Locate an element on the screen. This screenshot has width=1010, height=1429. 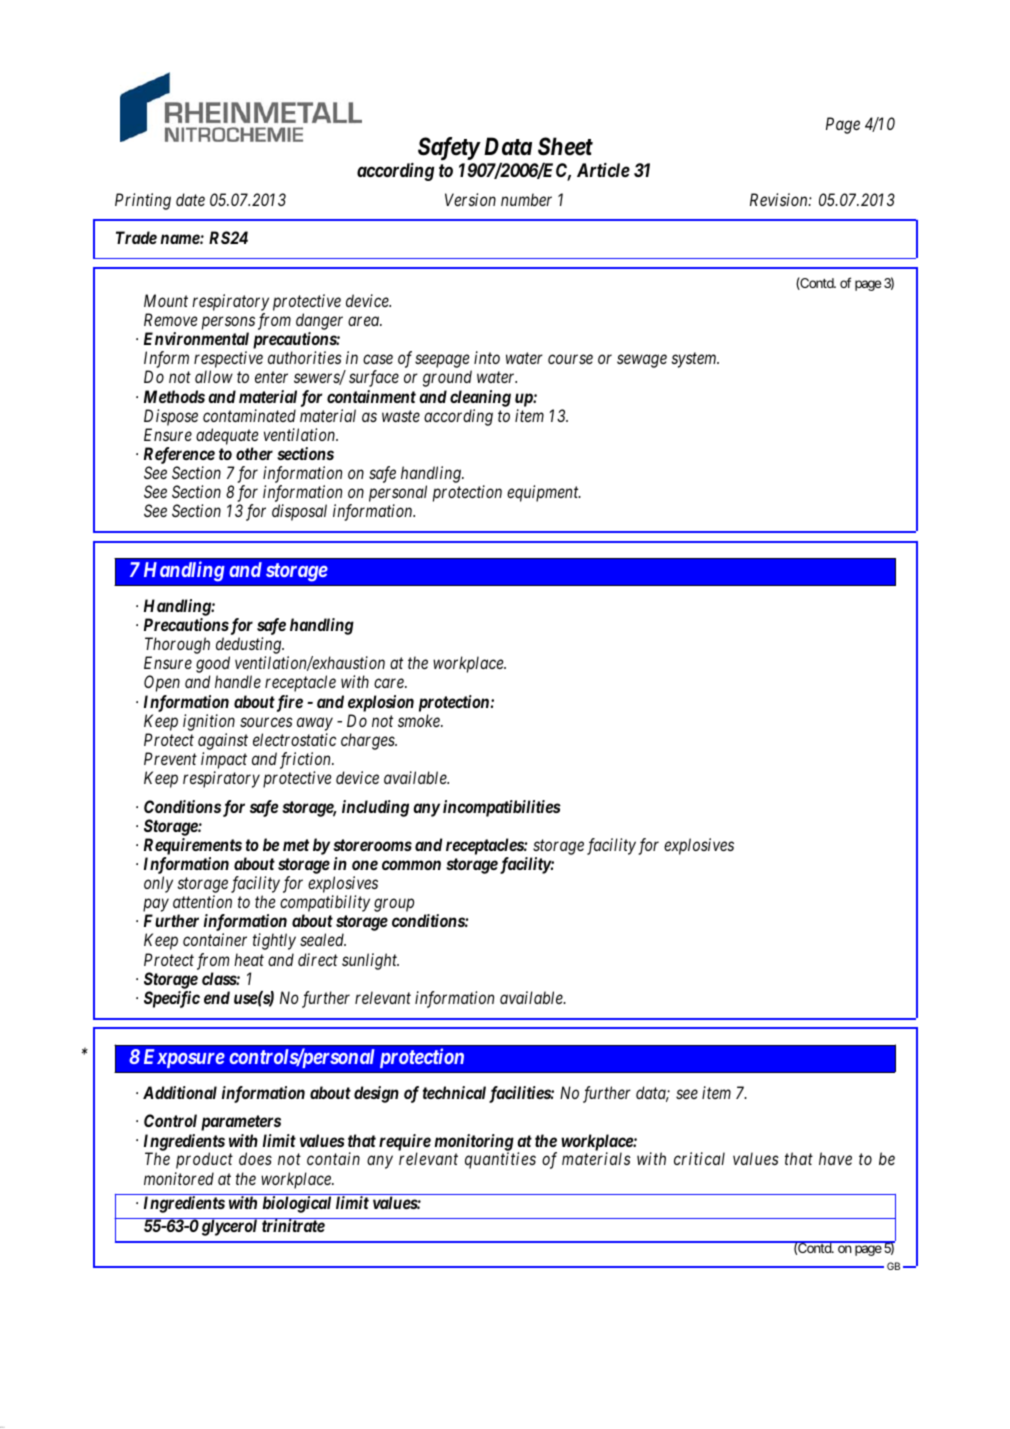
Version is located at coordinates (470, 199).
